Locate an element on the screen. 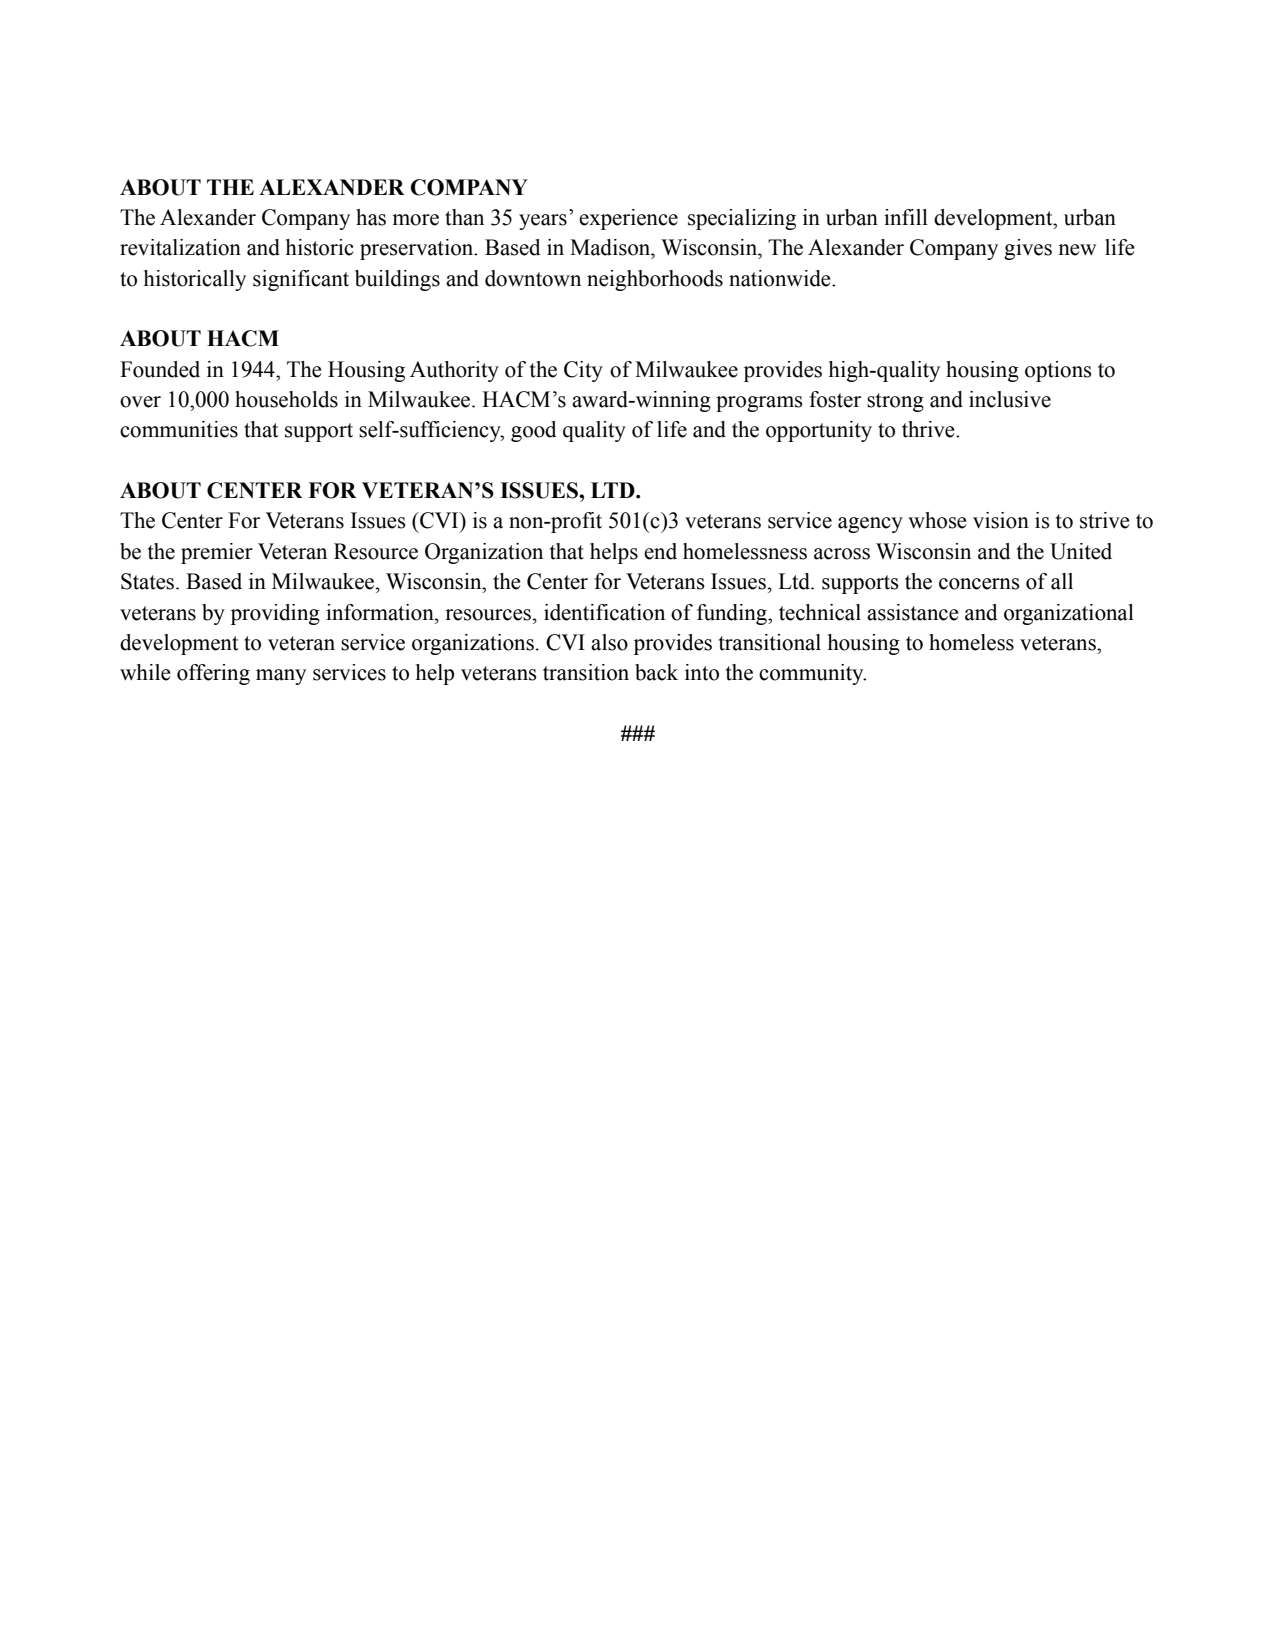  back is located at coordinates (656, 672).
